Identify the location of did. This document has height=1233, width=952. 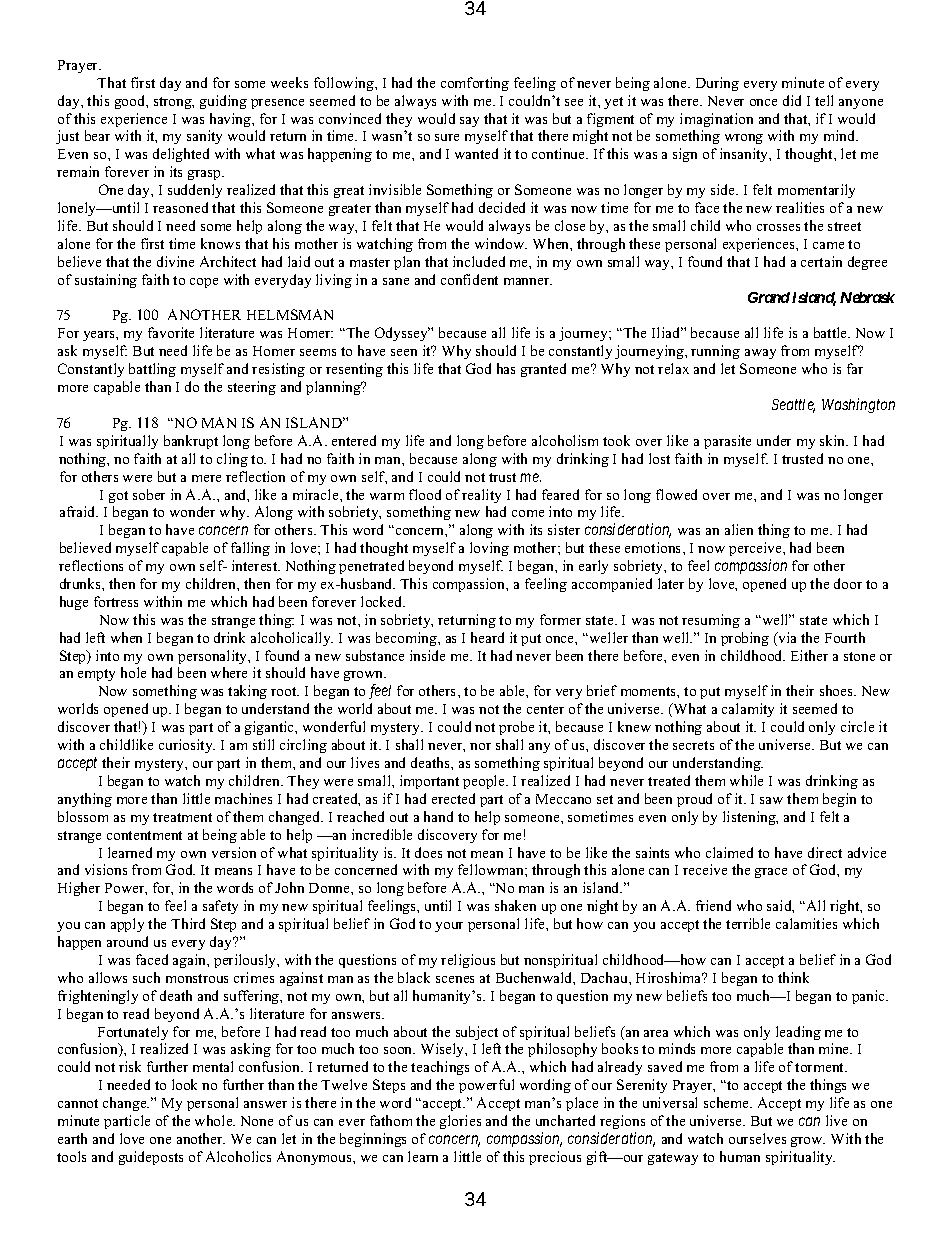
(792, 100).
